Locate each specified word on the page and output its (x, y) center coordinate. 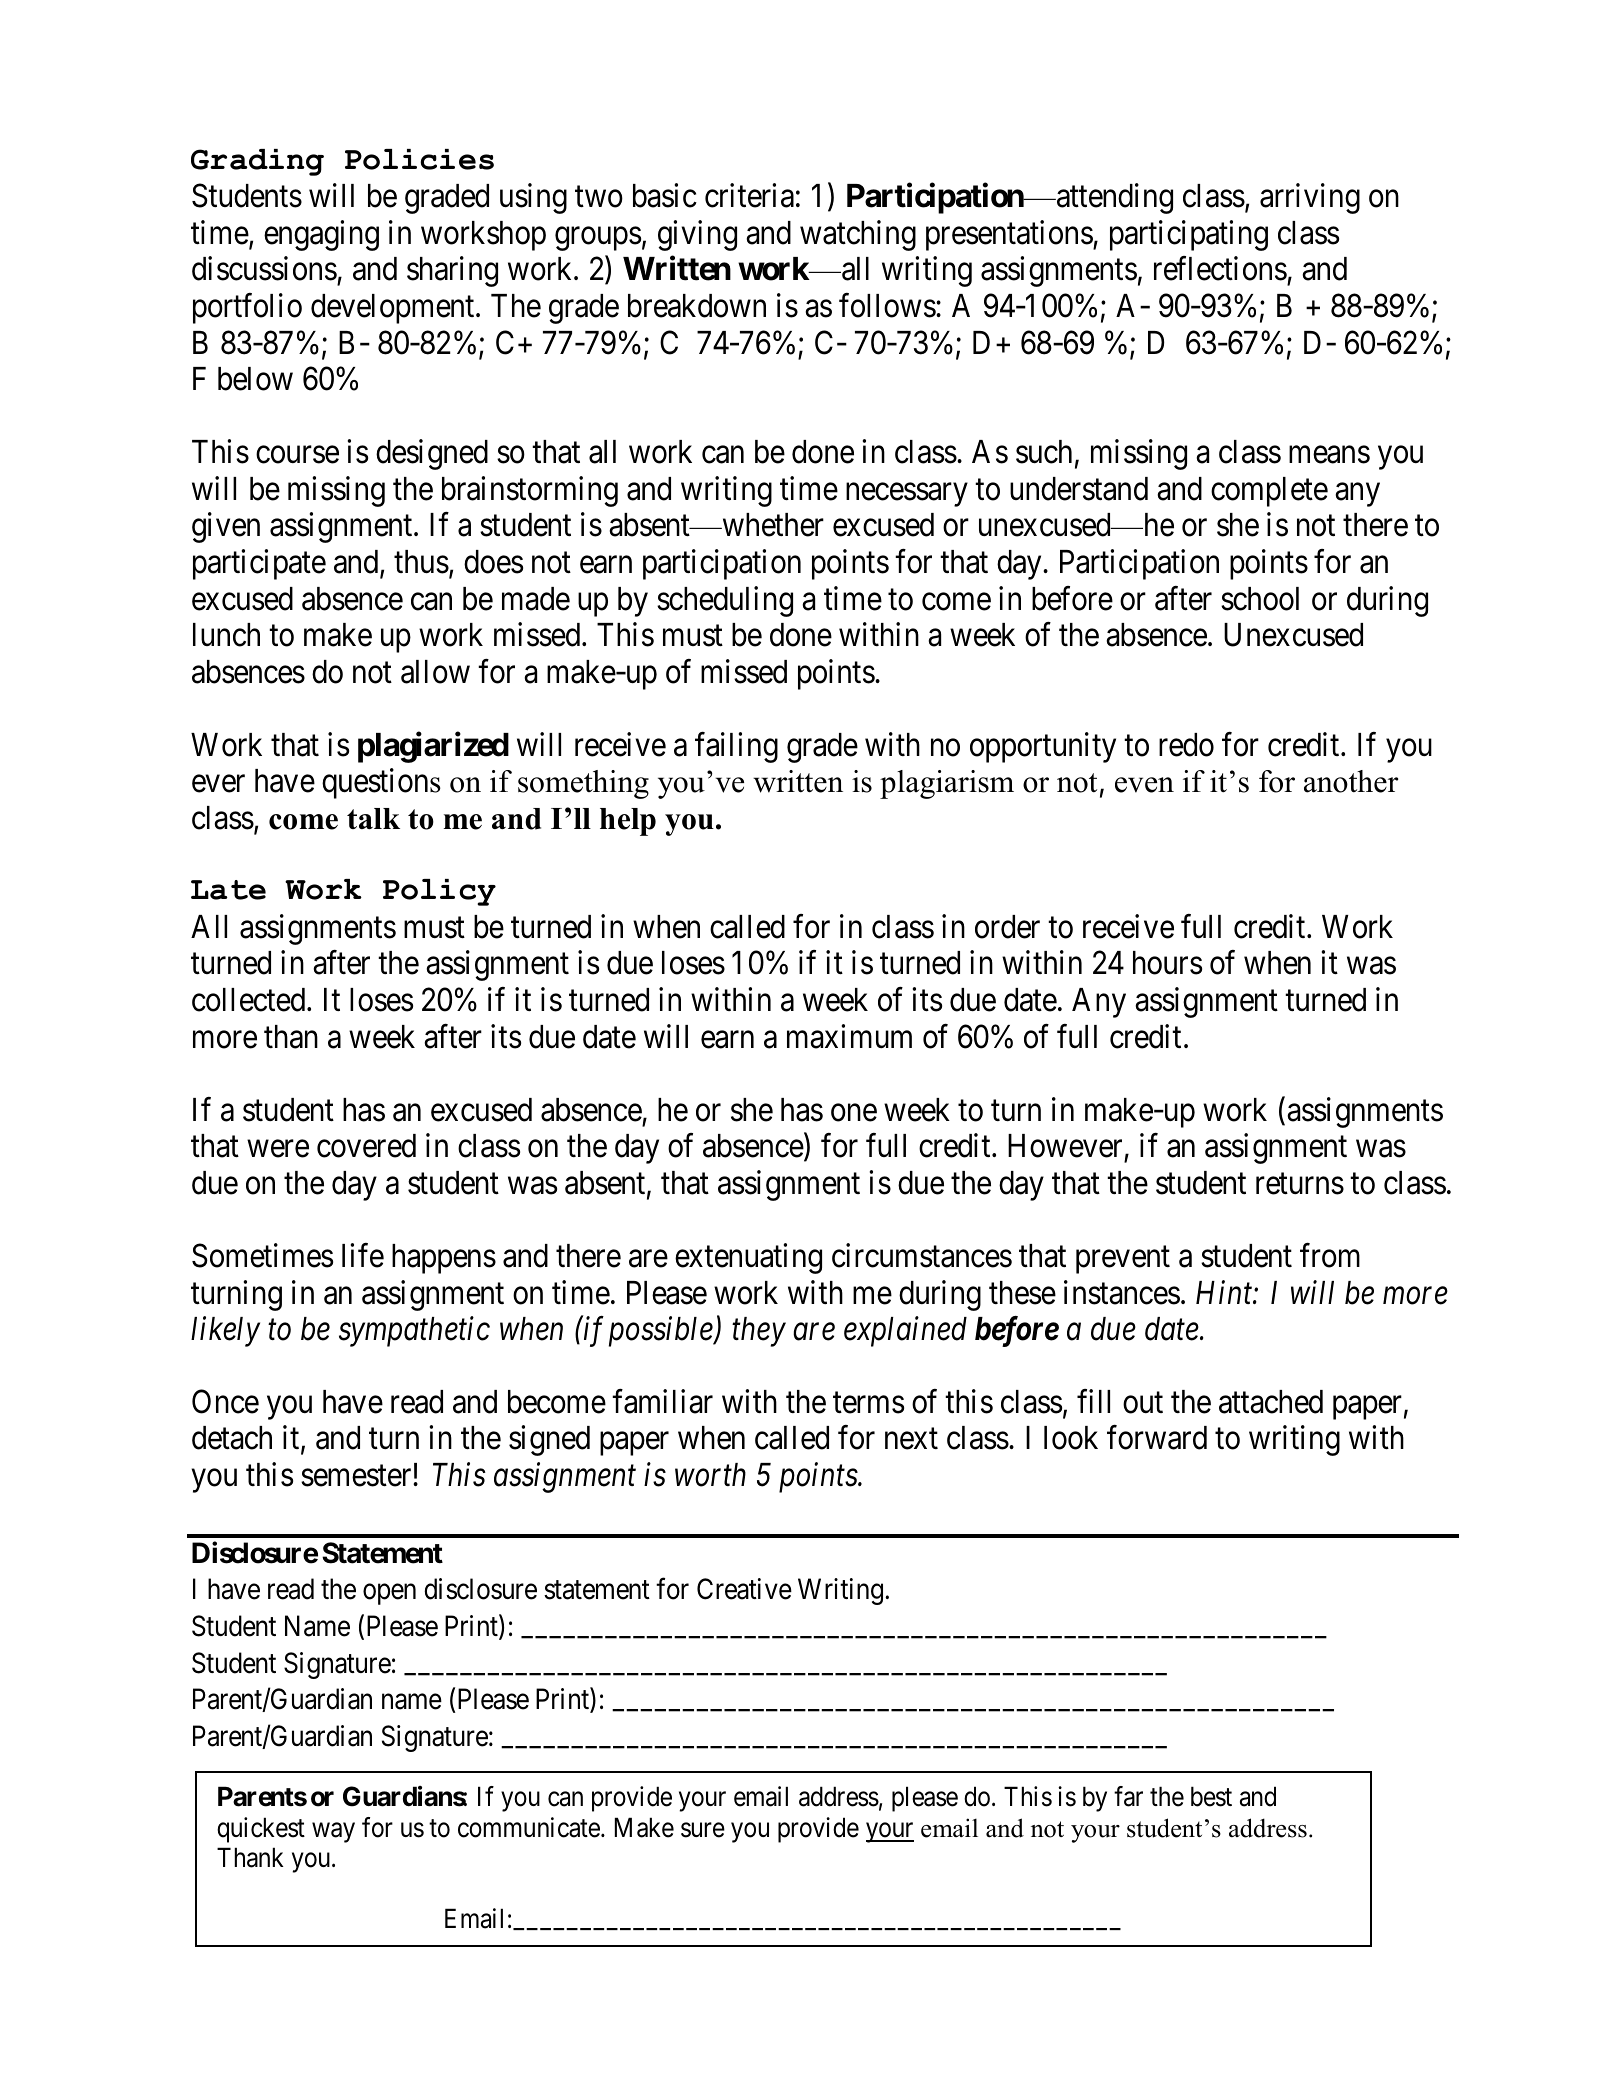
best (1211, 1796)
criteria (749, 195)
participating (1189, 235)
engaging (321, 235)
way (333, 1833)
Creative (744, 1589)
